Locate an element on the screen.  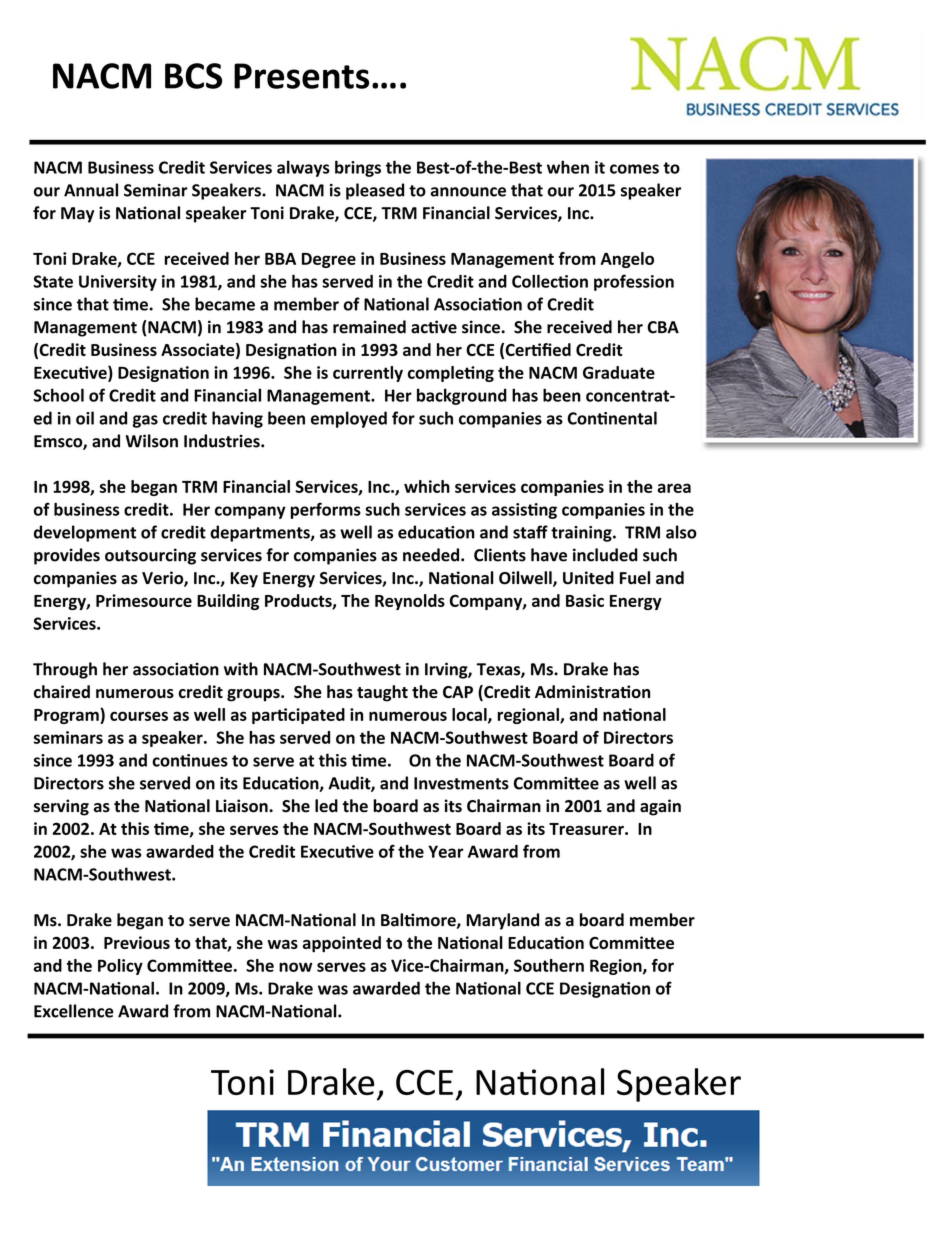
Presents is located at coordinates (301, 76).
